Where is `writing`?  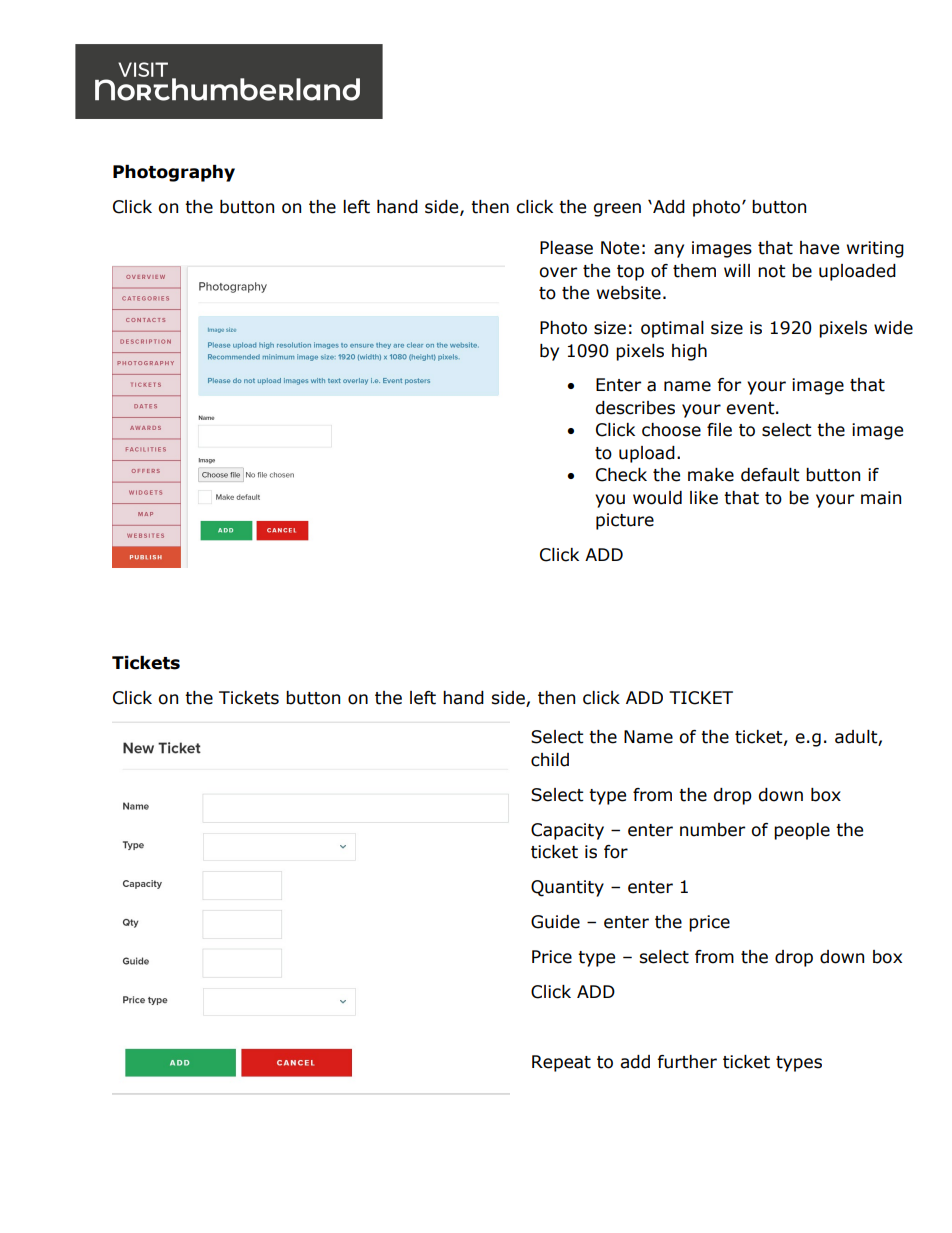 writing is located at coordinates (875, 249).
